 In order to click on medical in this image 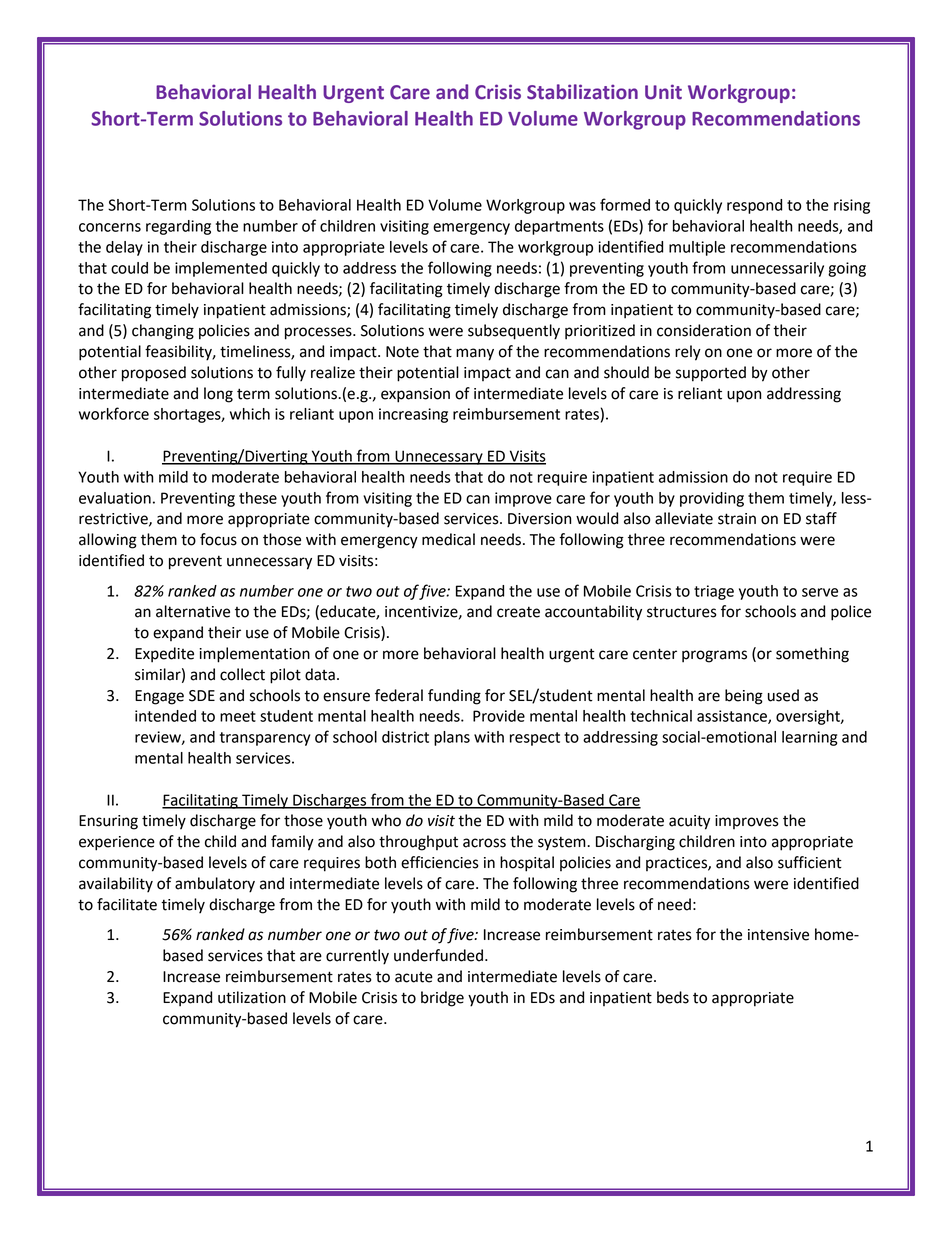, I will do `click(448, 539)`.
